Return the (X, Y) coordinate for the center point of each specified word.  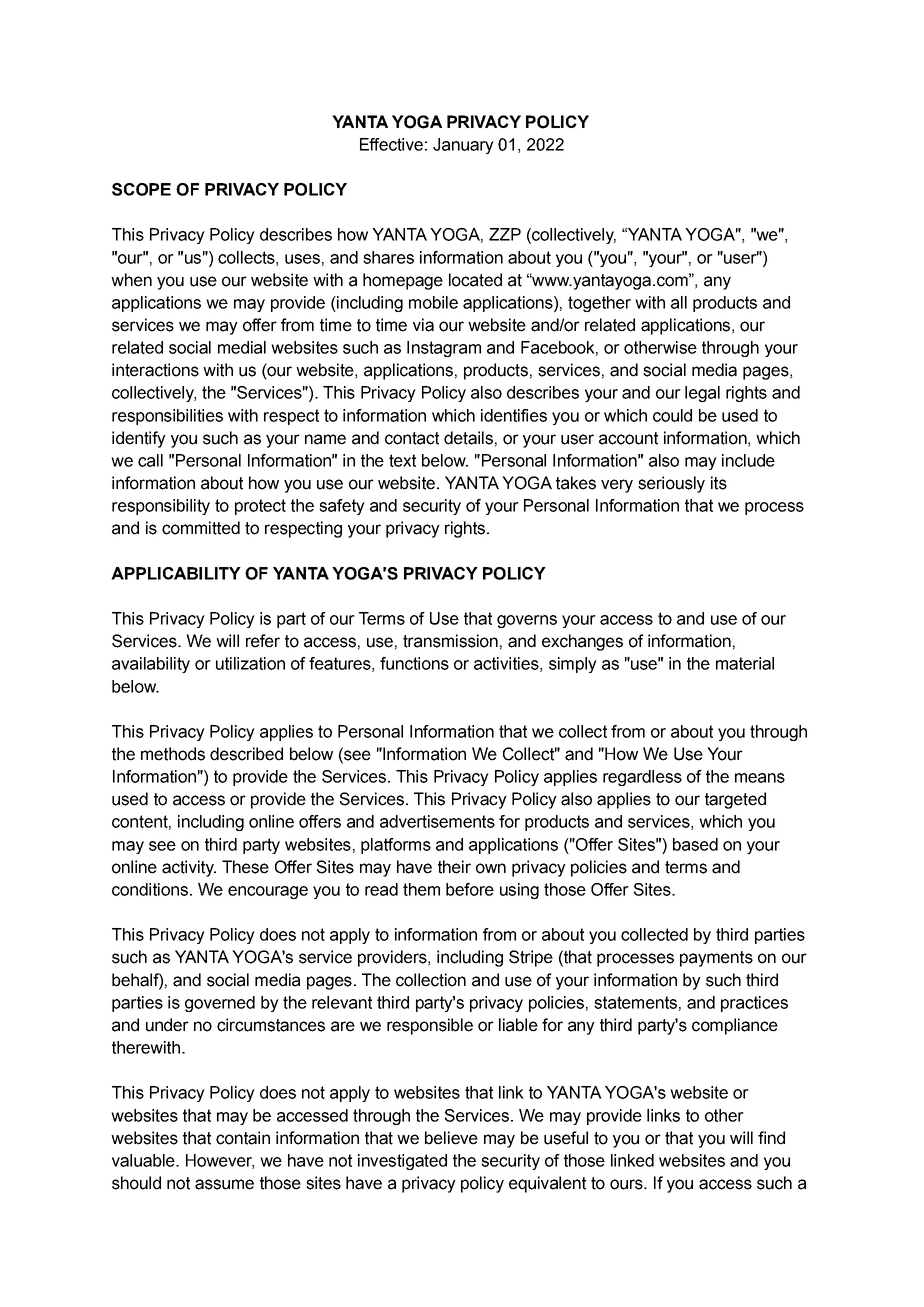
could (672, 415)
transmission (450, 641)
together (599, 304)
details (468, 438)
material (745, 663)
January (463, 146)
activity (189, 868)
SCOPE (141, 189)
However (220, 1161)
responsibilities (167, 417)
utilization (250, 663)
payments (716, 959)
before (470, 889)
